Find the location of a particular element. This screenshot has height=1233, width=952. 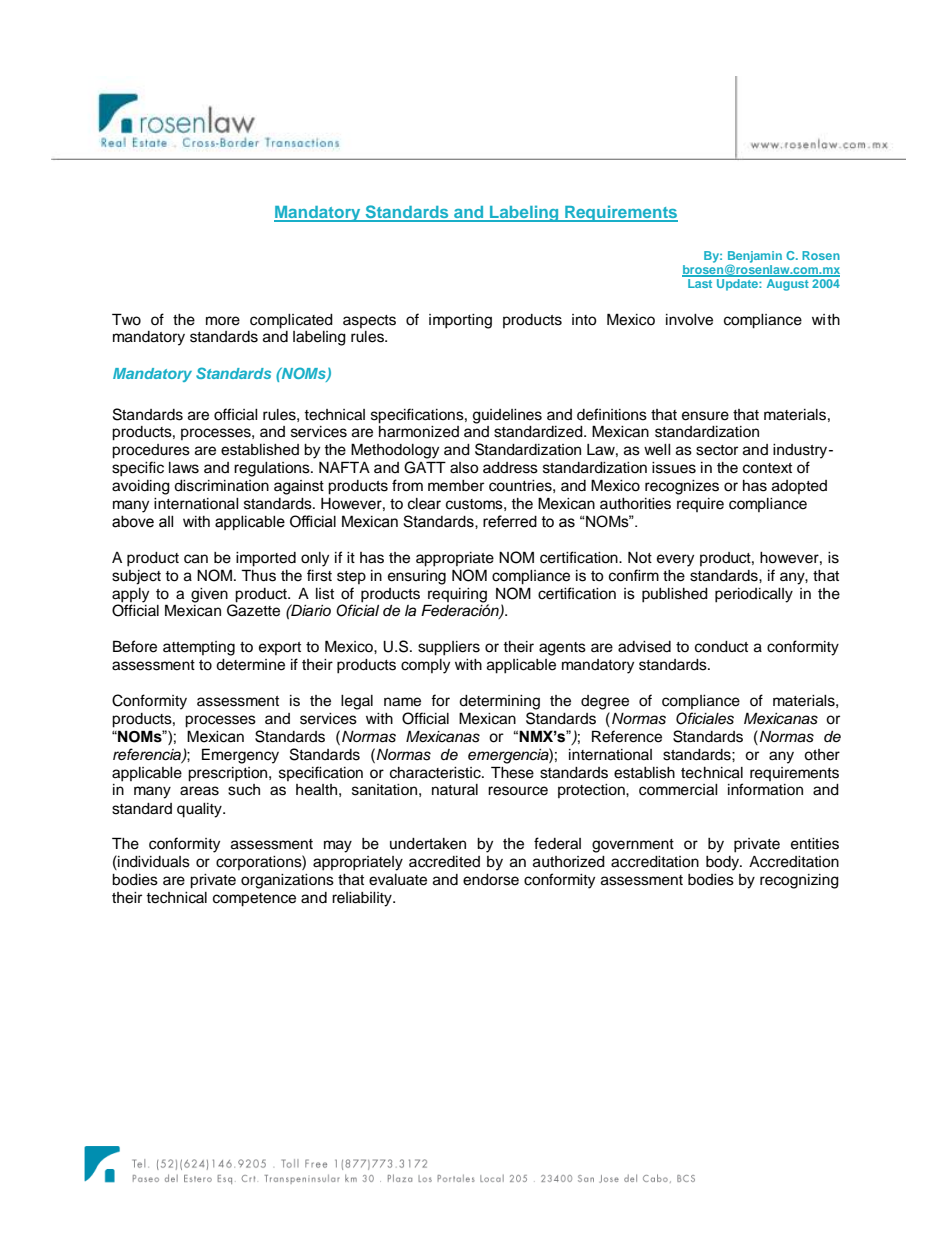

context is located at coordinates (767, 468).
